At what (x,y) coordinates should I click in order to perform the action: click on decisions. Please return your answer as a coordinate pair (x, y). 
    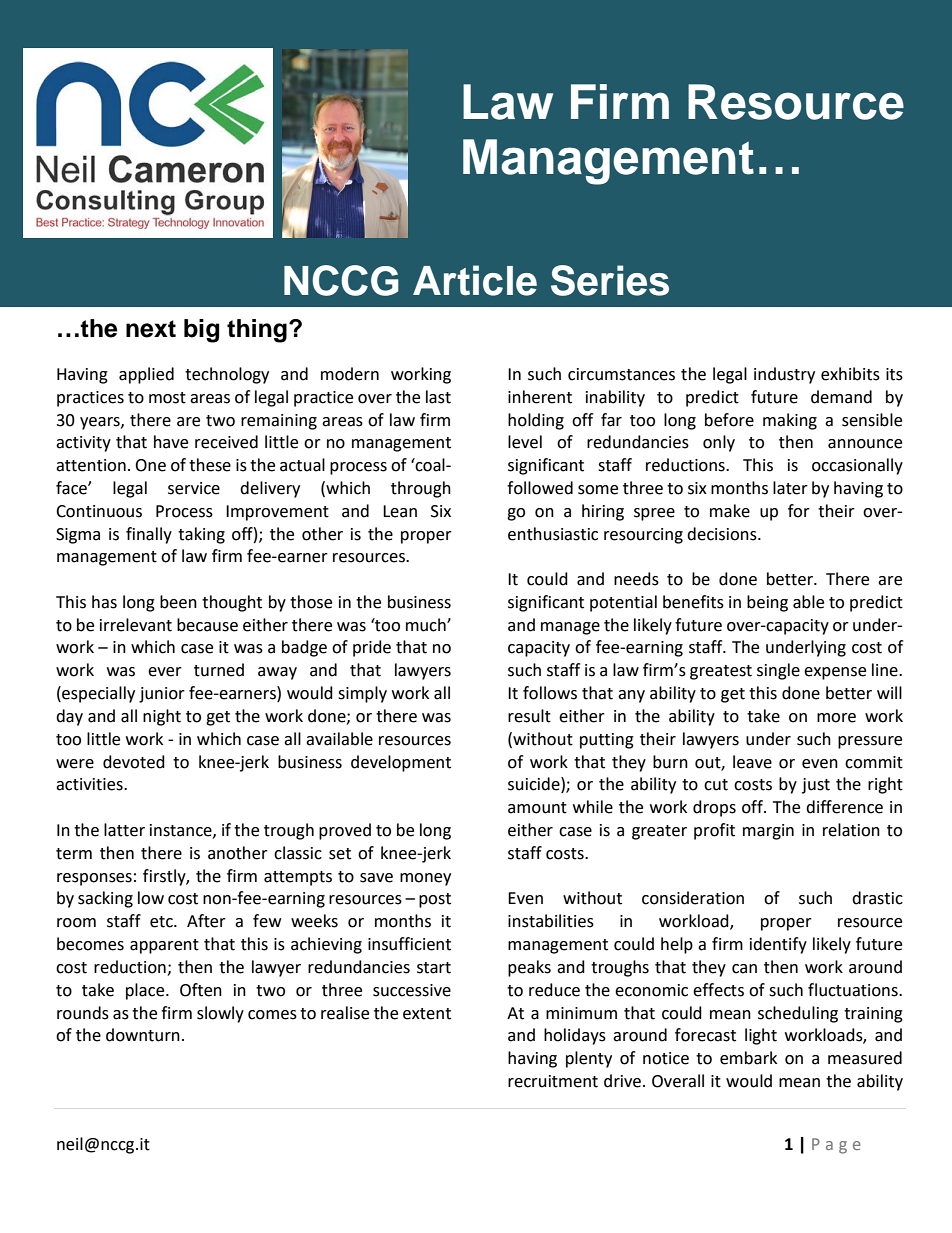
    Looking at the image, I should click on (723, 534).
